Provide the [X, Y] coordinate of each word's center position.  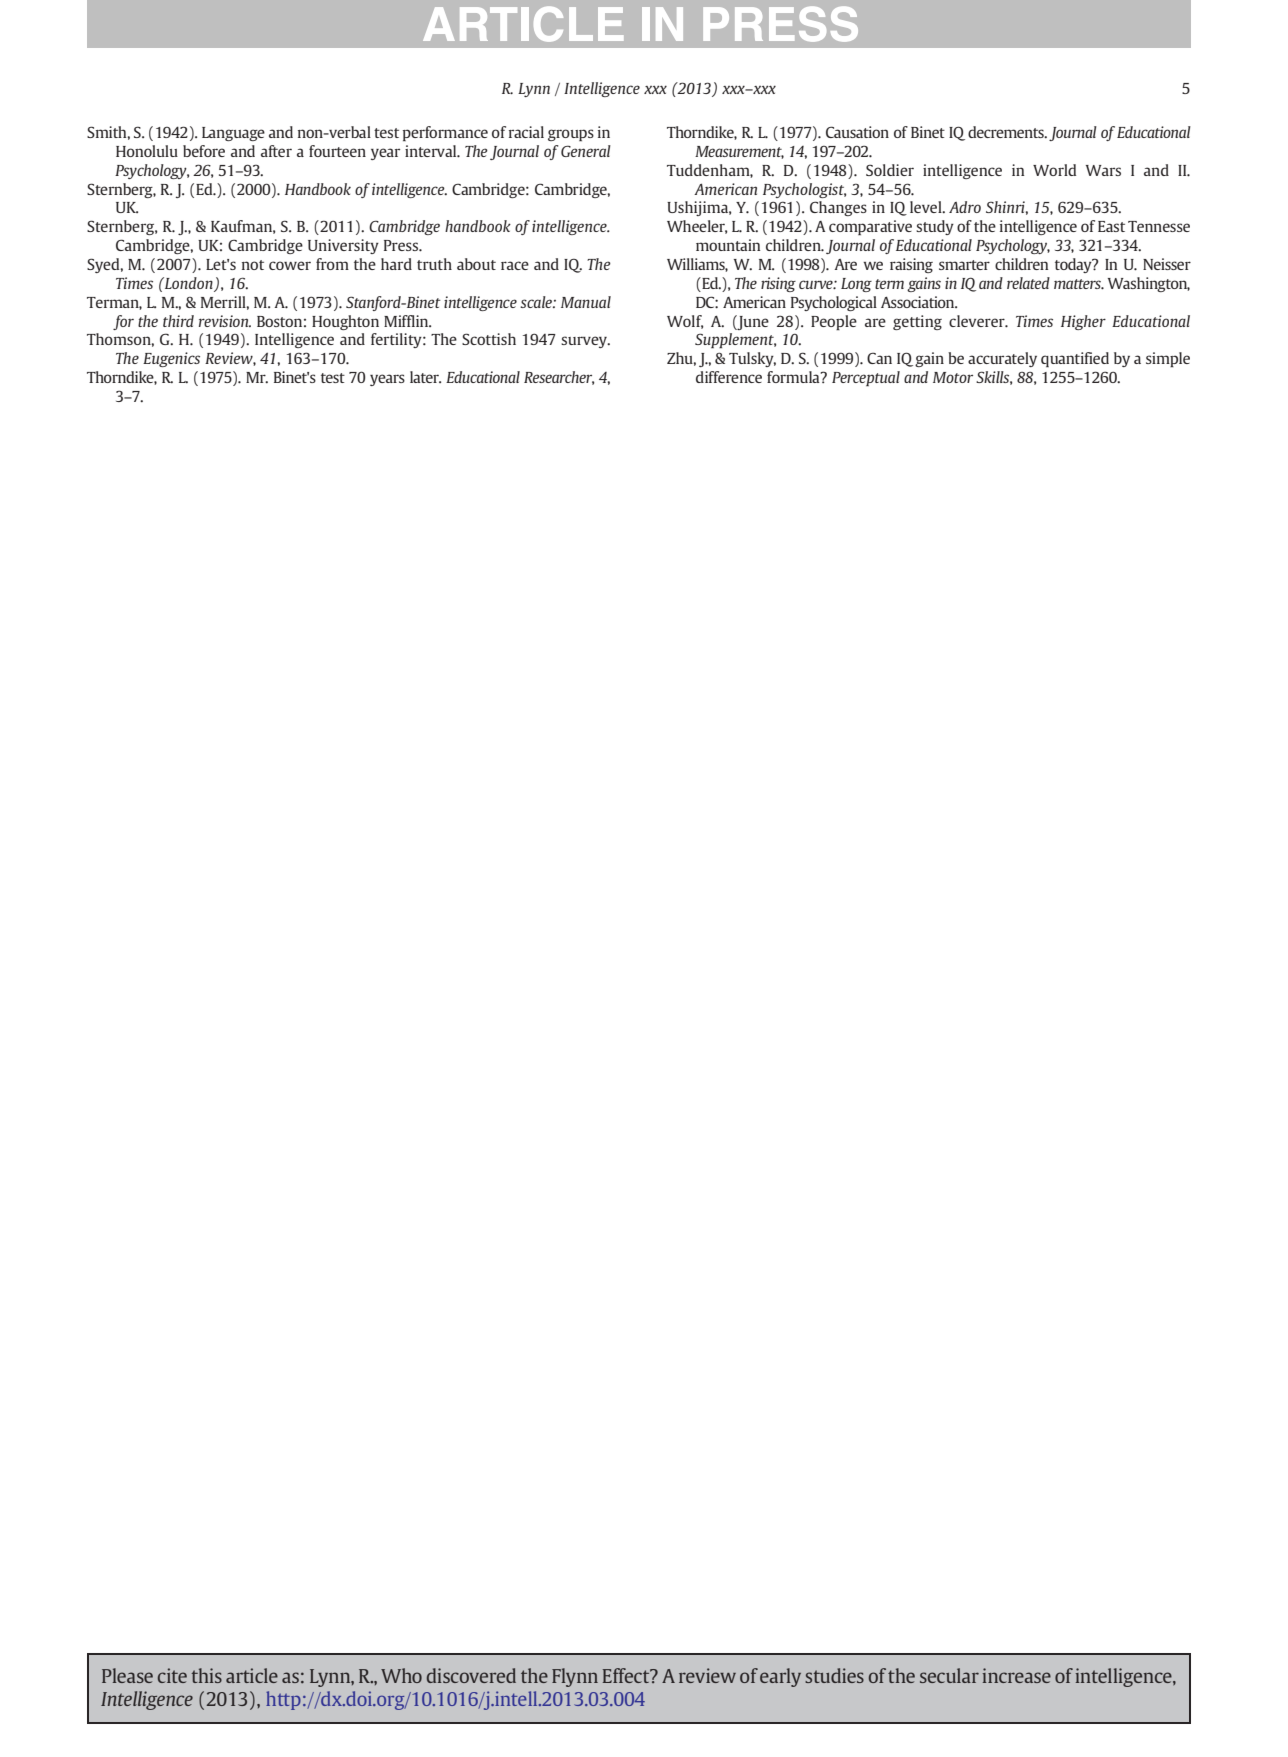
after [276, 151]
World [1054, 170]
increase [1017, 1675]
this [206, 1675]
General [586, 151]
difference [729, 377]
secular [949, 1675]
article [252, 1675]
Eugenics [171, 359]
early [780, 1677]
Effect [627, 1675]
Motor [953, 377]
